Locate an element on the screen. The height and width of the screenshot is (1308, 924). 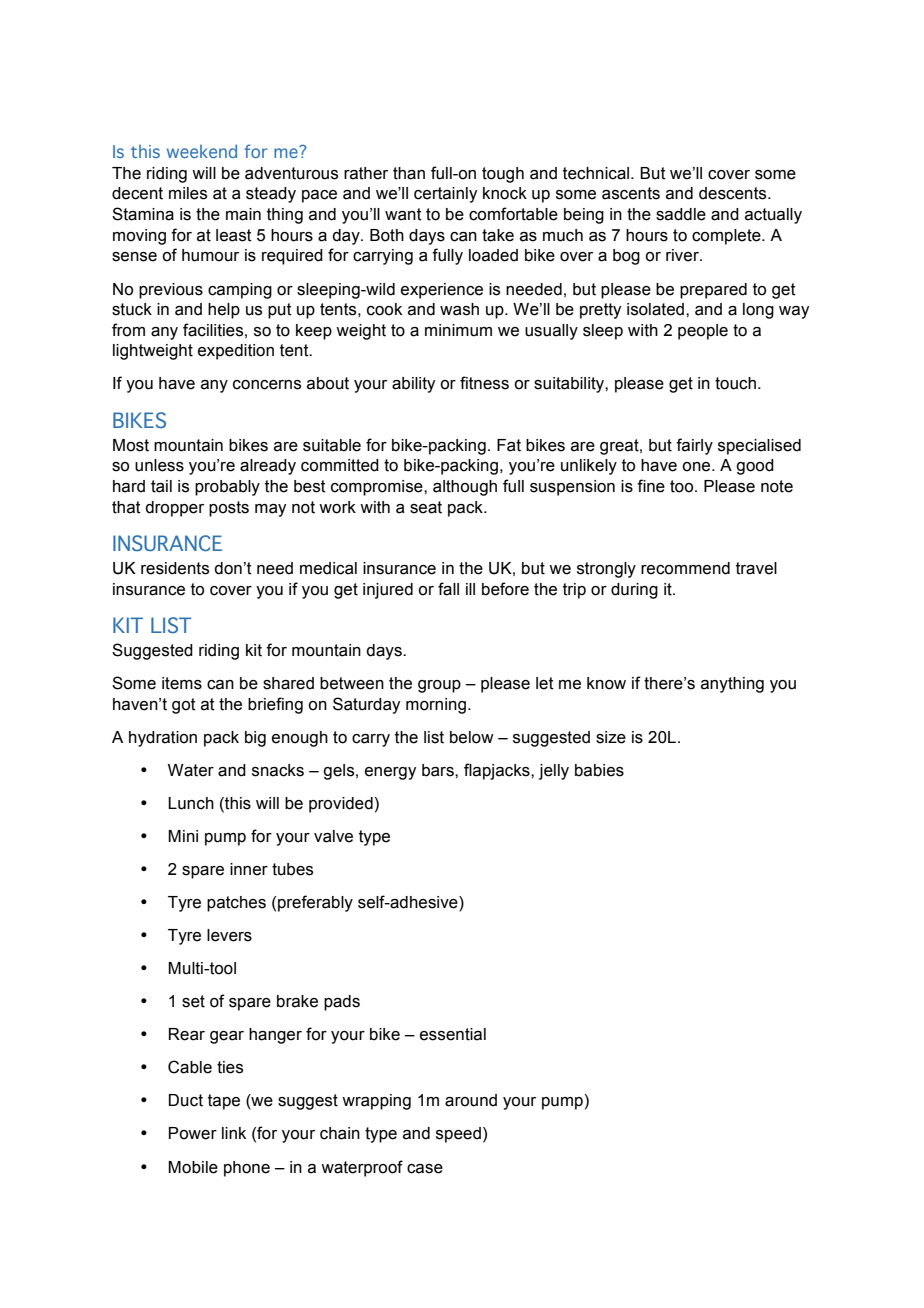
recommend is located at coordinates (685, 568).
